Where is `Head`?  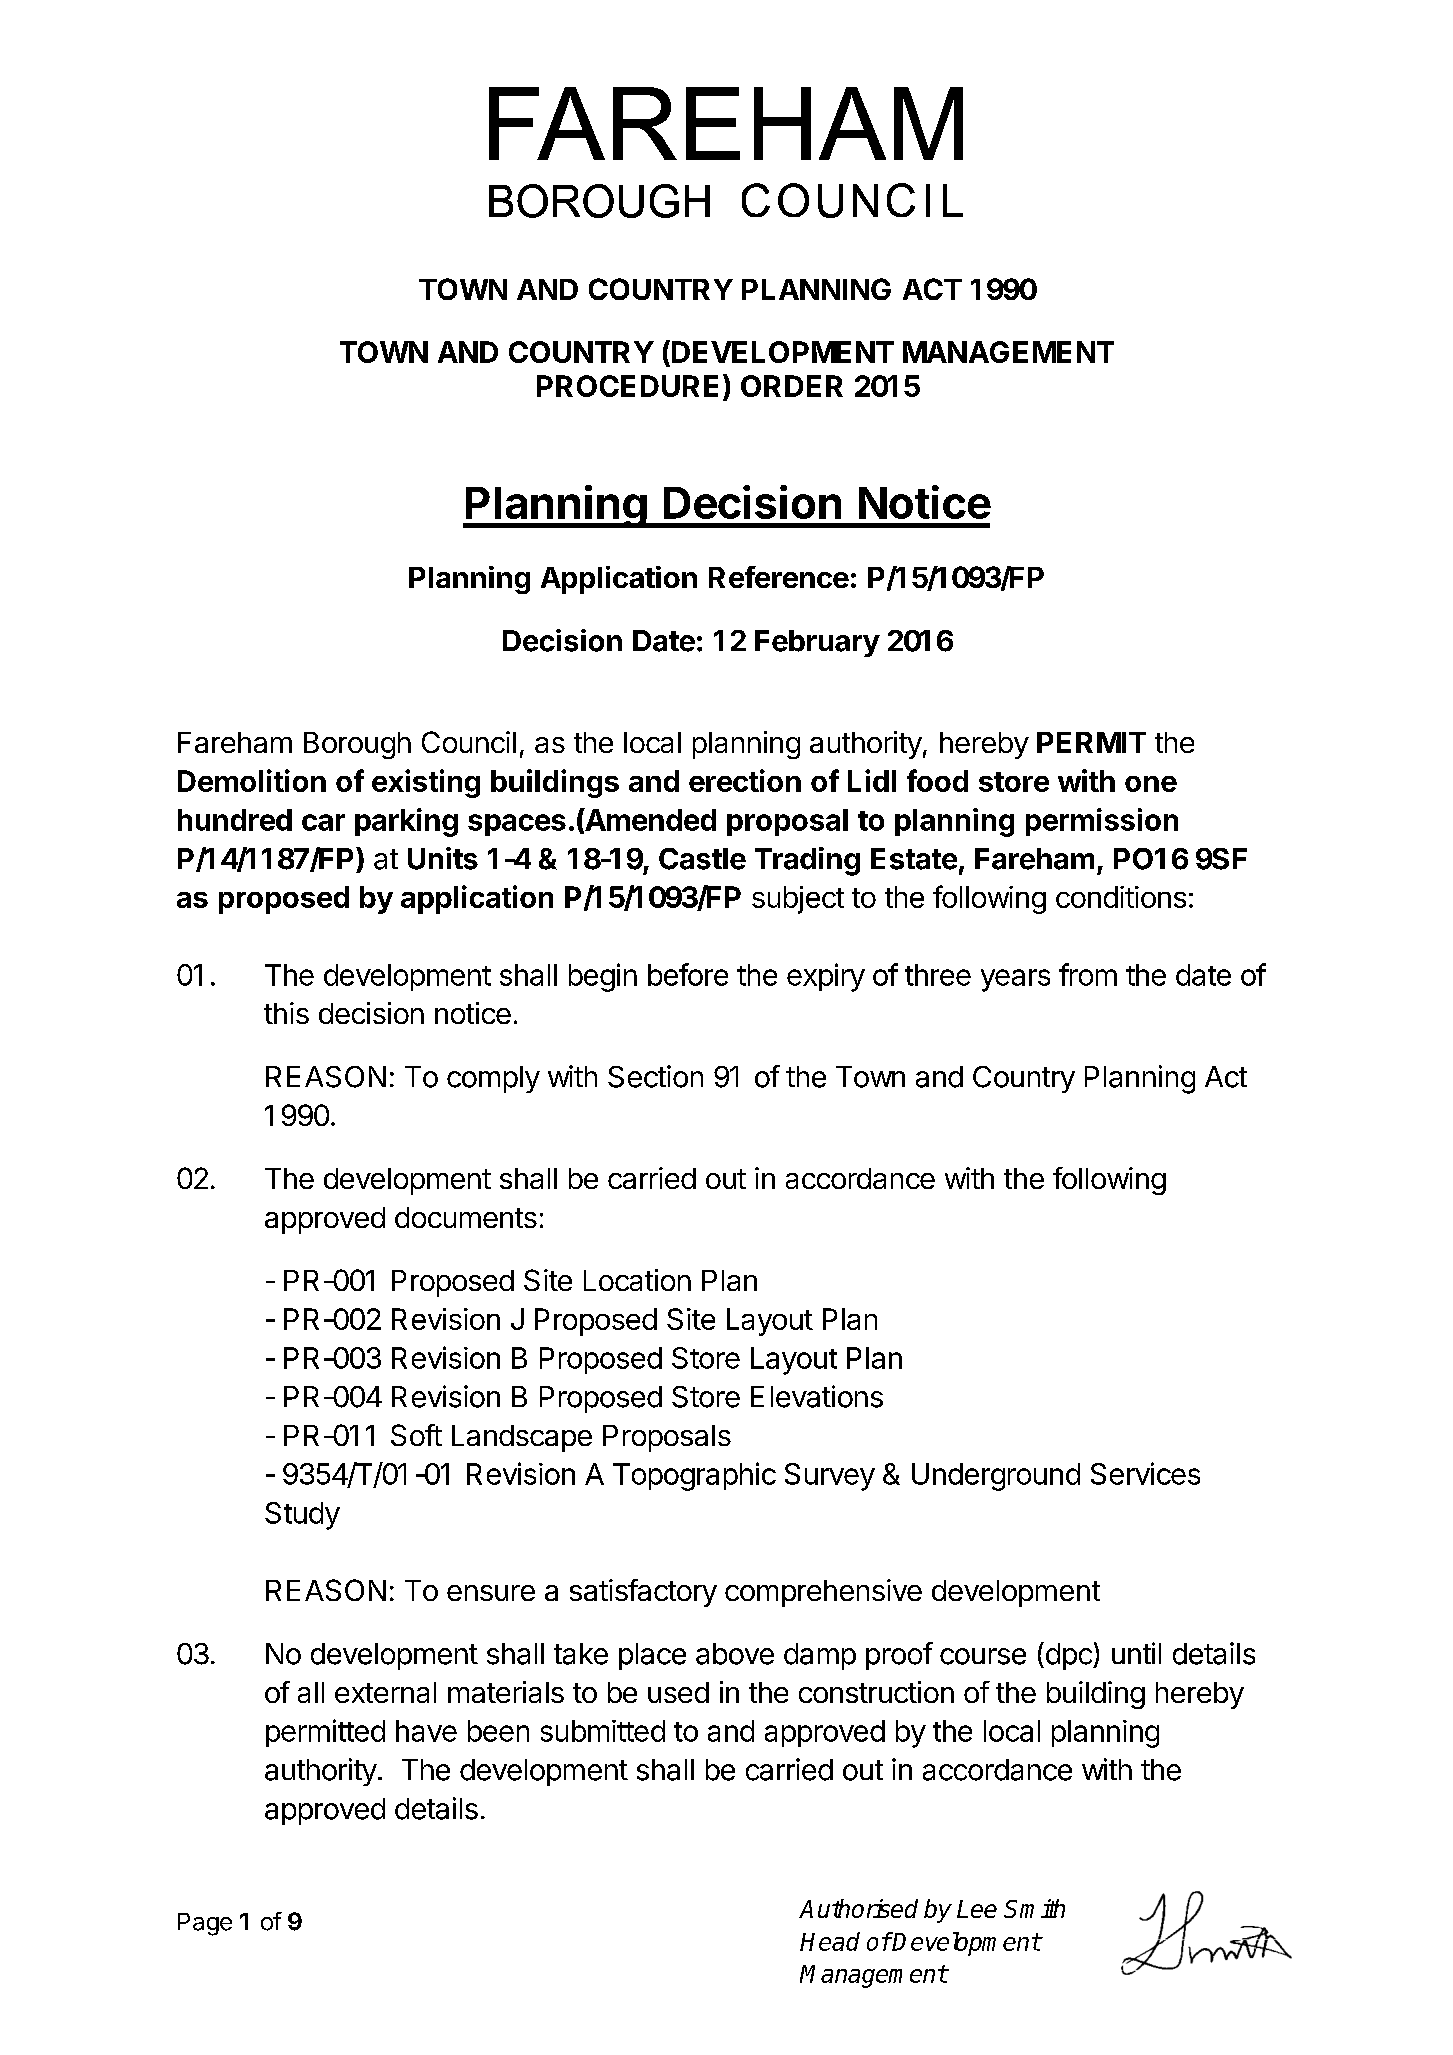
Head is located at coordinates (830, 1941).
